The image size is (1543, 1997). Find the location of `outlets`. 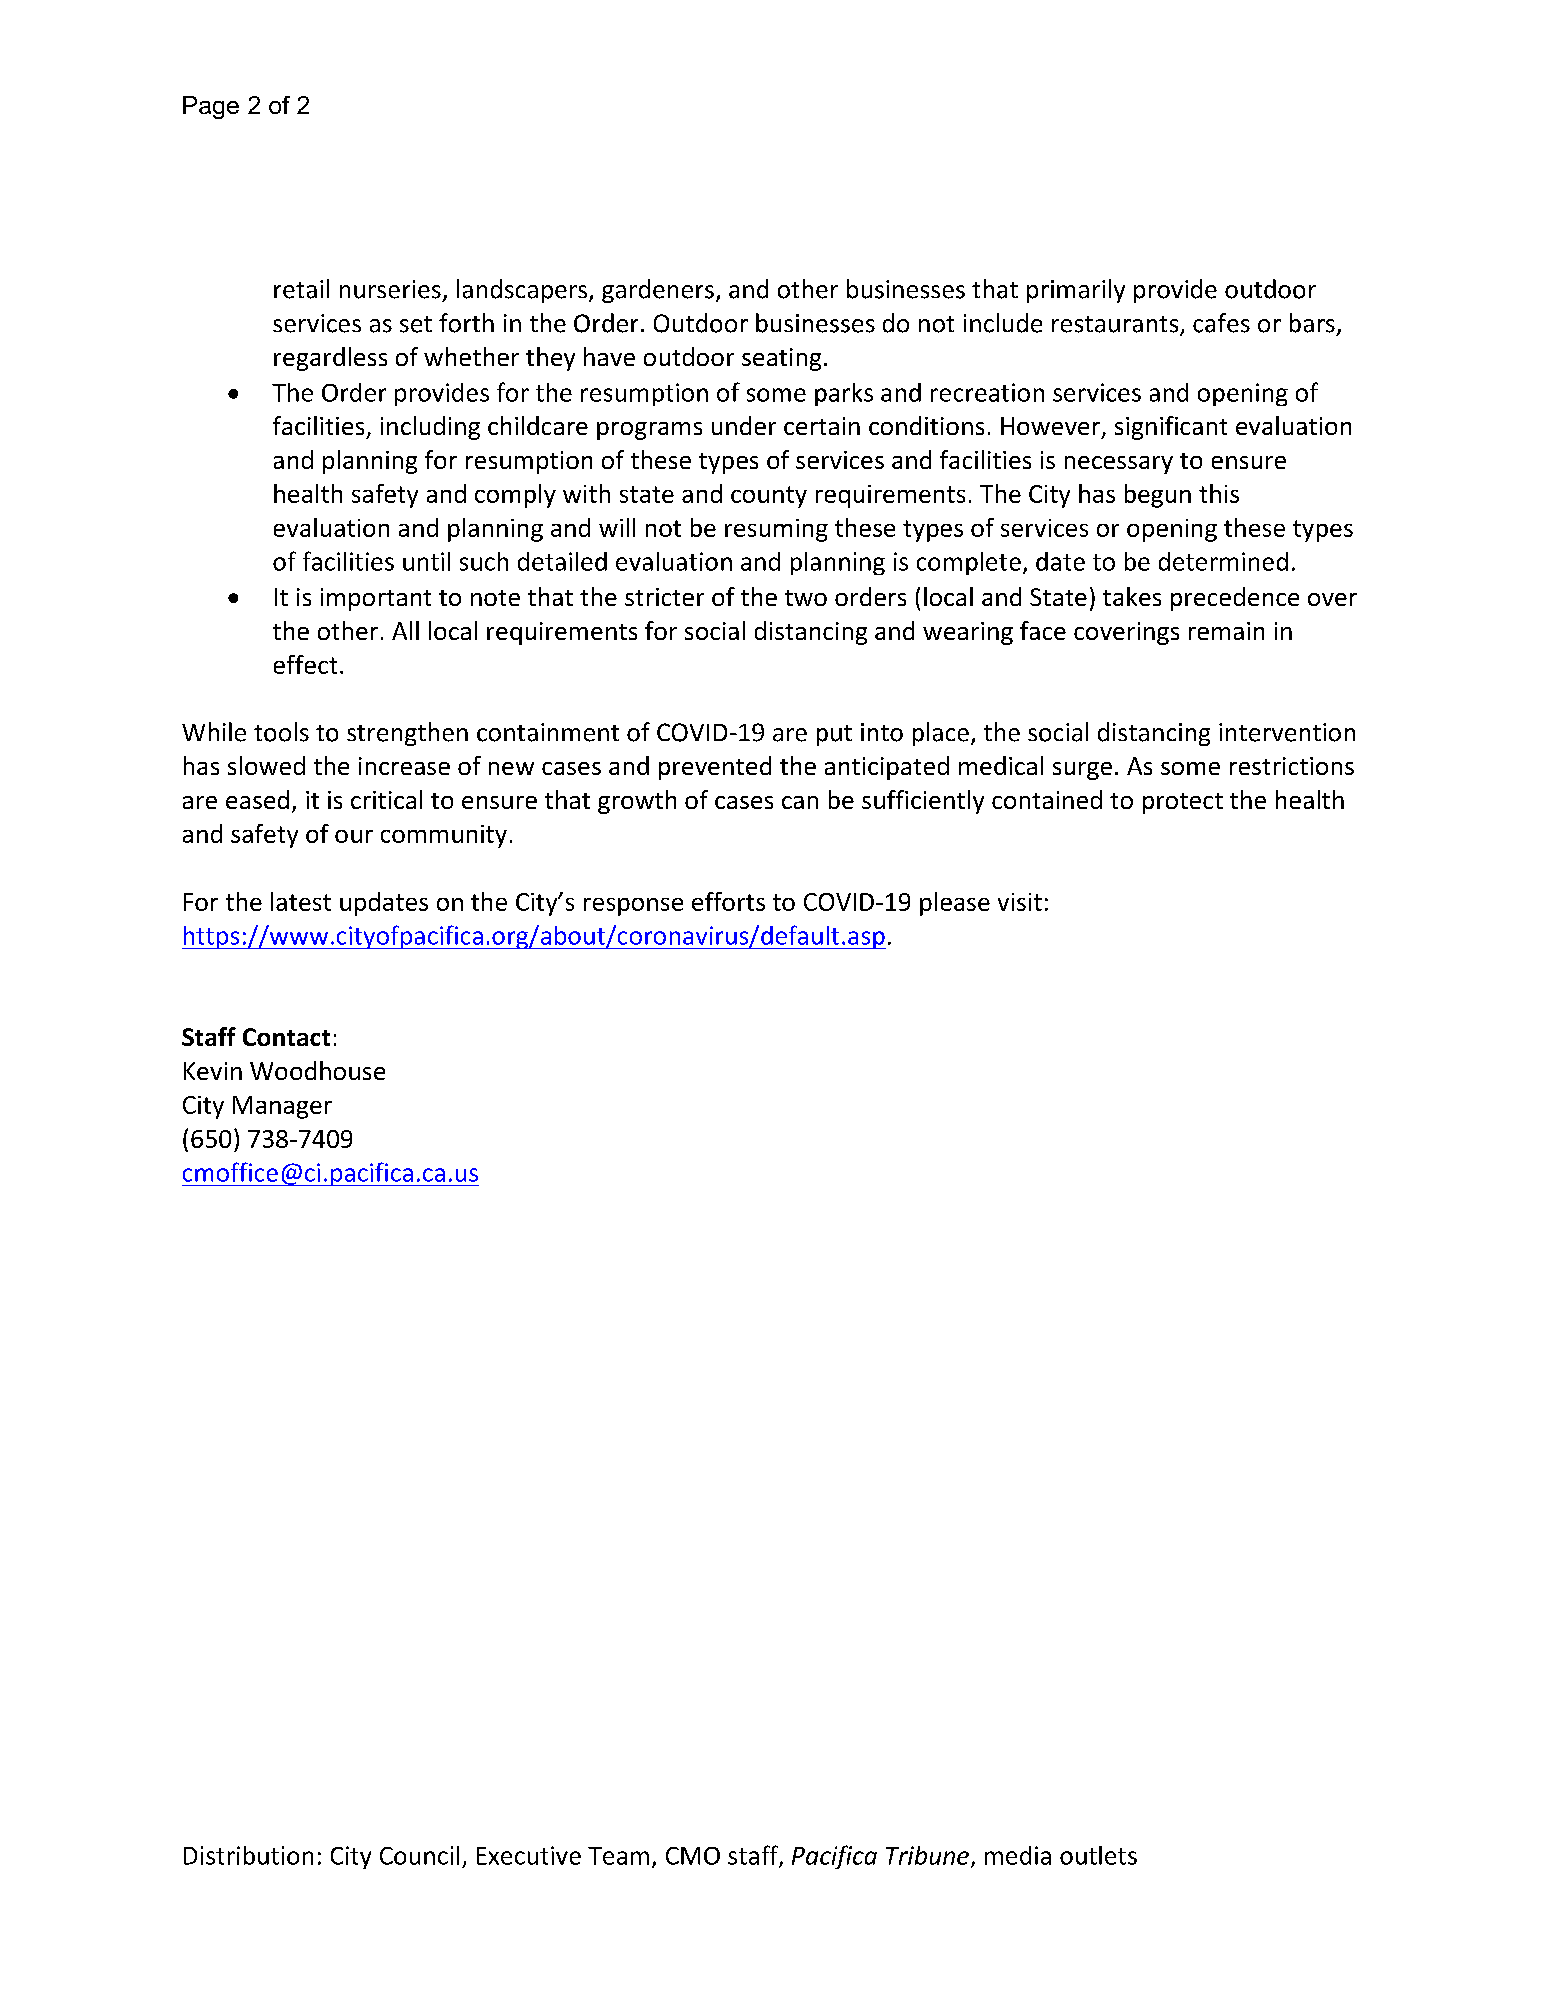

outlets is located at coordinates (1098, 1855).
